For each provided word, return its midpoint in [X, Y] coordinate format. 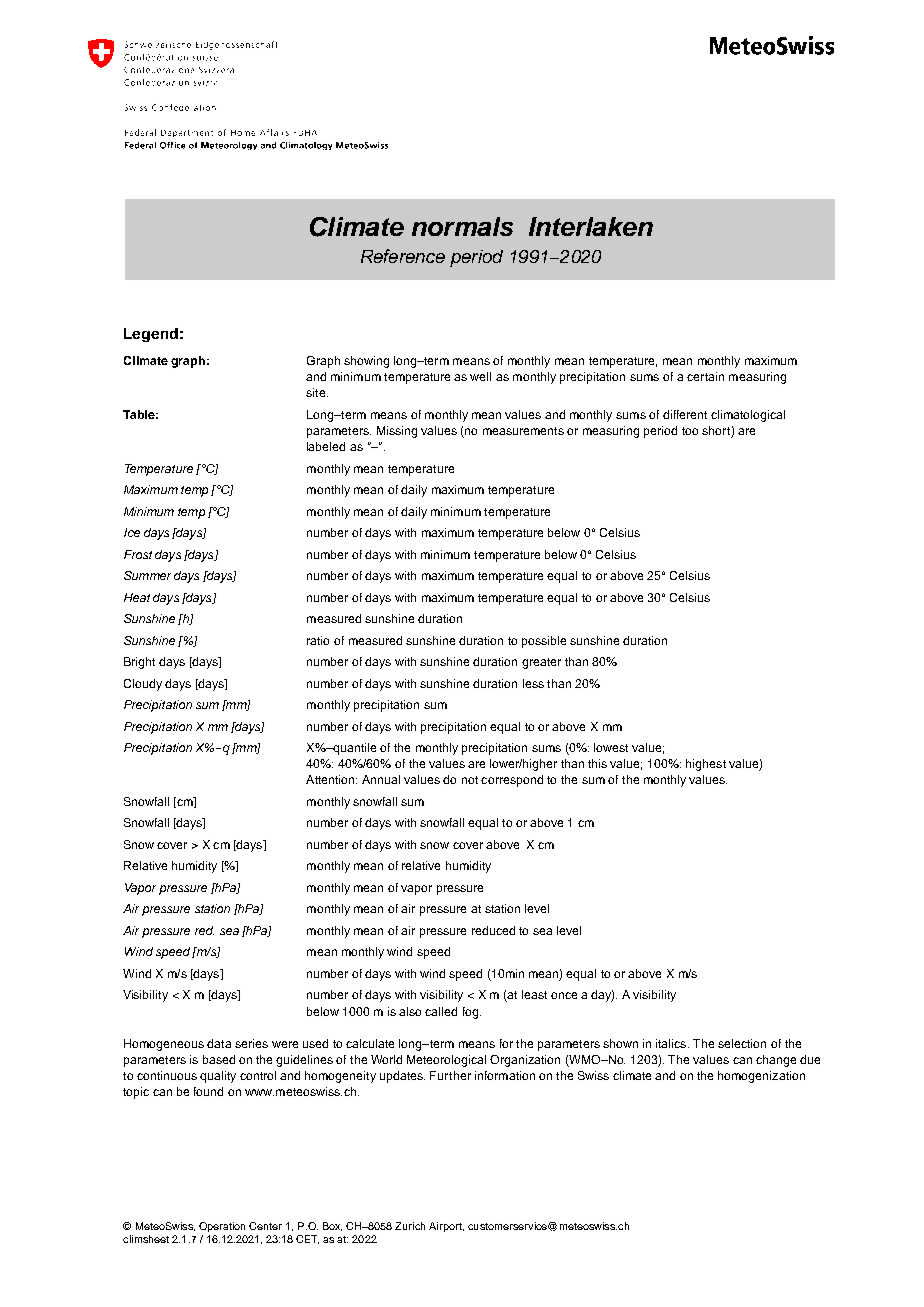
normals [462, 226]
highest [706, 765]
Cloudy [143, 685]
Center [265, 1226]
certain [705, 376]
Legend [151, 335]
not [470, 780]
